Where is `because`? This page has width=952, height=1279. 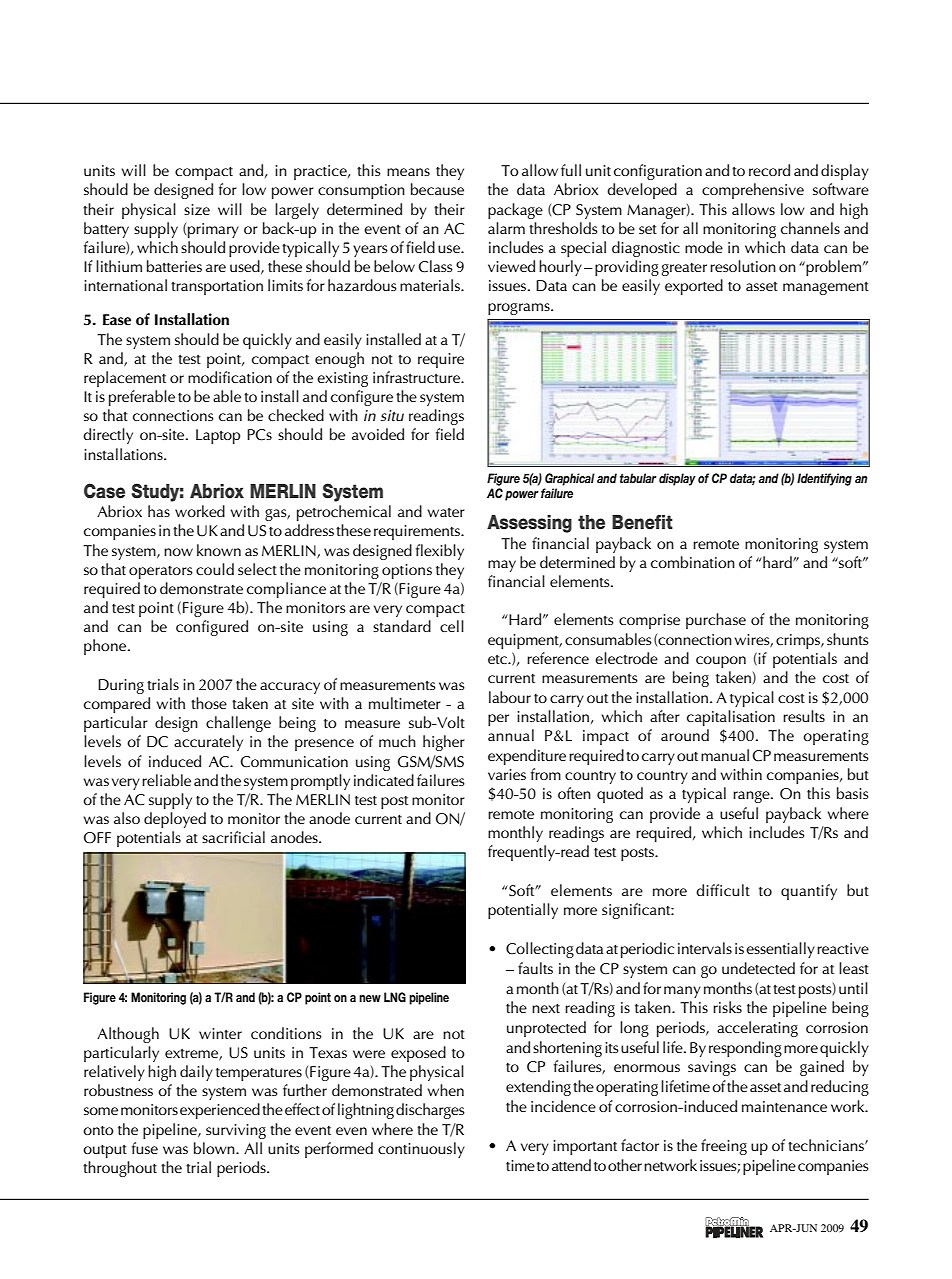 because is located at coordinates (437, 189).
